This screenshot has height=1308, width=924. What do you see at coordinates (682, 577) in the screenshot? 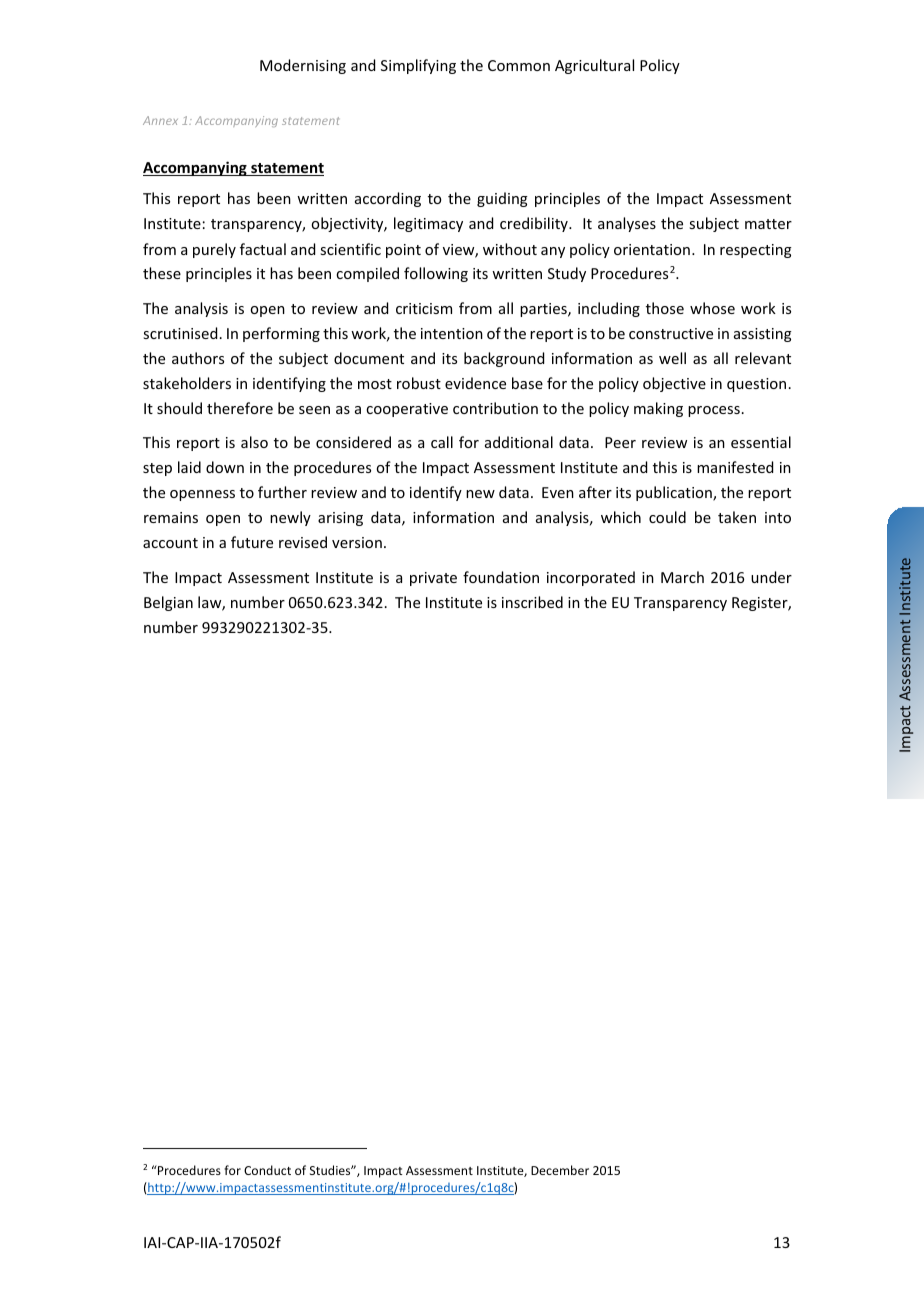
I see `March` at bounding box center [682, 577].
